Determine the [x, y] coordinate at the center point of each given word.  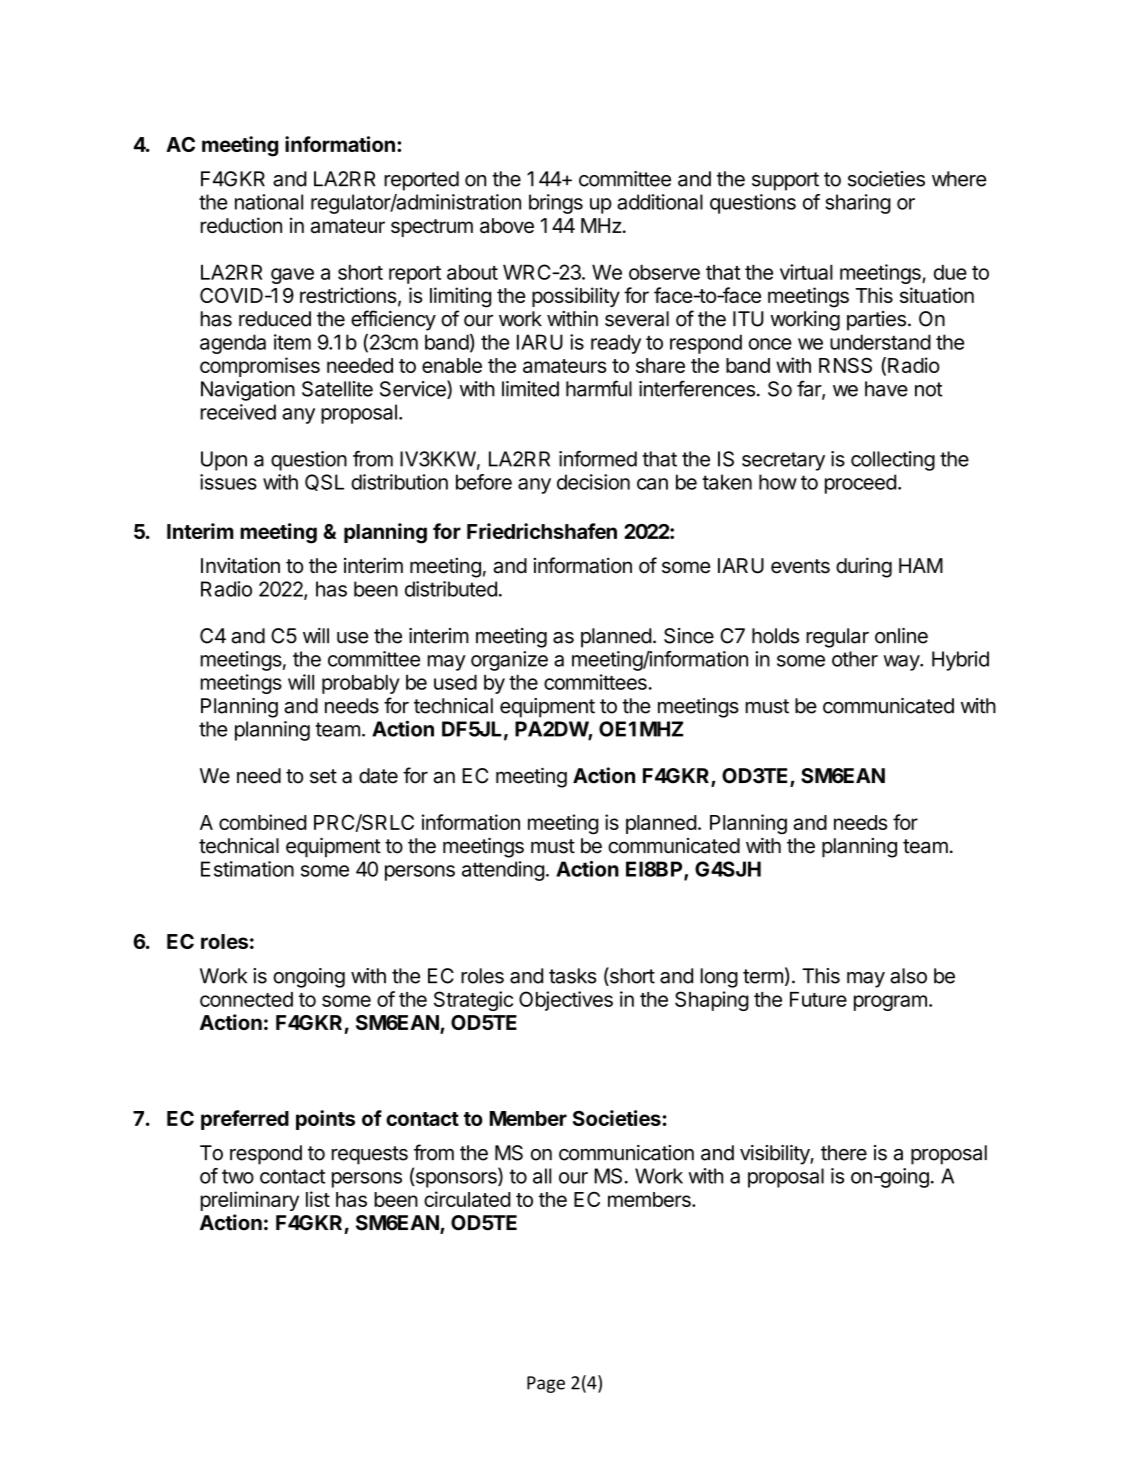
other [855, 659]
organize [509, 661]
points [325, 1120]
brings [556, 204]
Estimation [247, 869]
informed [598, 459]
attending [503, 871]
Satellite [337, 389]
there [844, 1153]
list [318, 1199]
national [269, 202]
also [908, 976]
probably [361, 684]
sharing [858, 204]
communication [626, 1153]
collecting [893, 461]
